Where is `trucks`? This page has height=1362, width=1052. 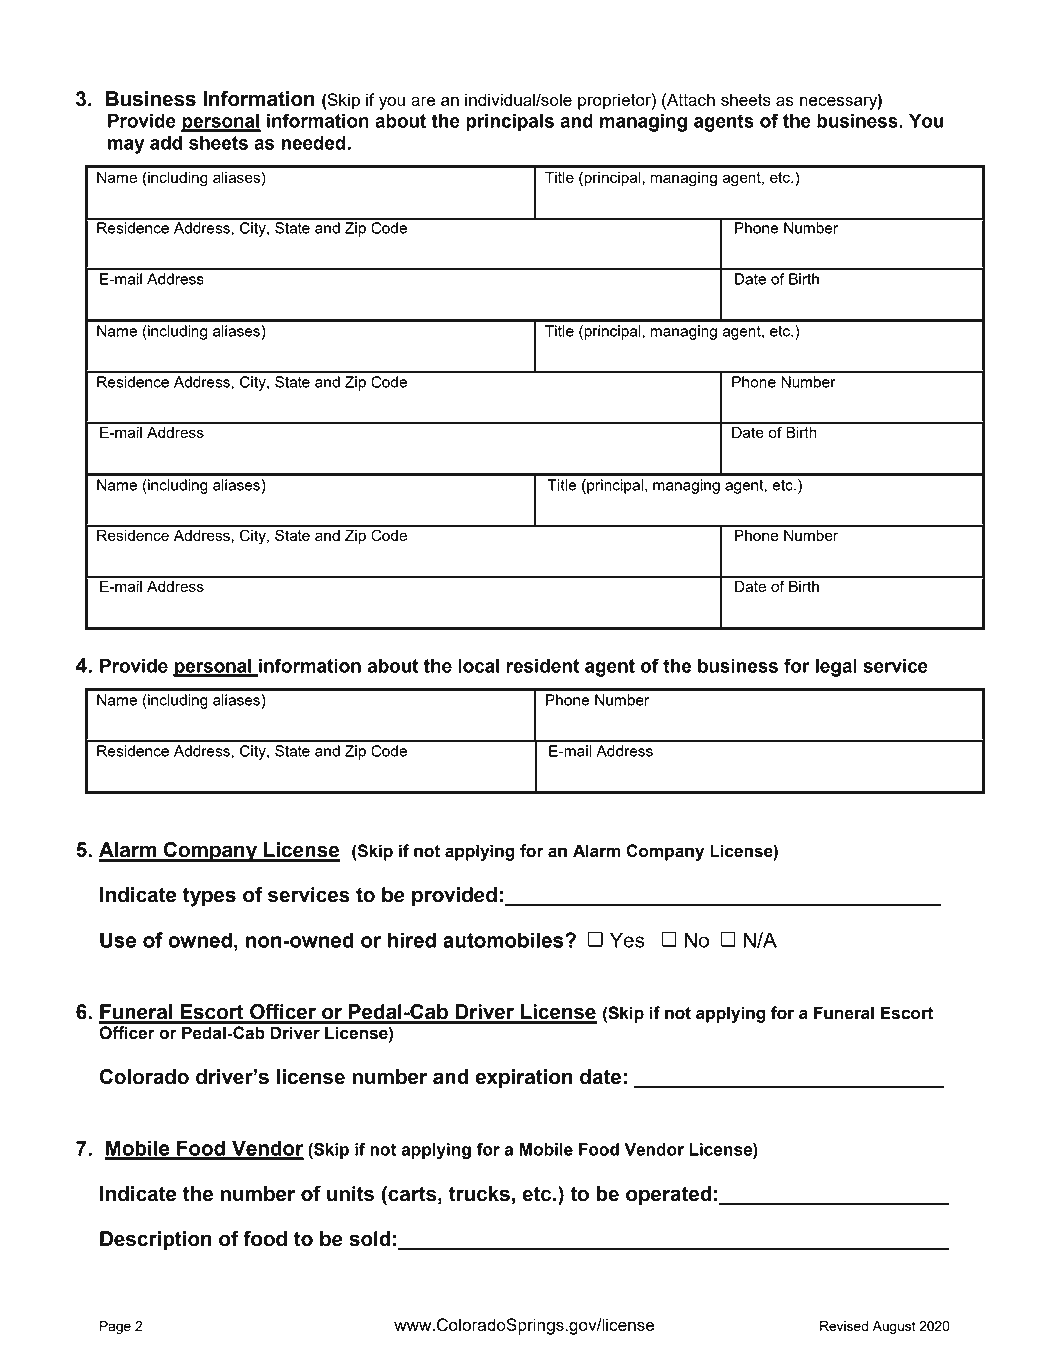 trucks is located at coordinates (479, 1194).
